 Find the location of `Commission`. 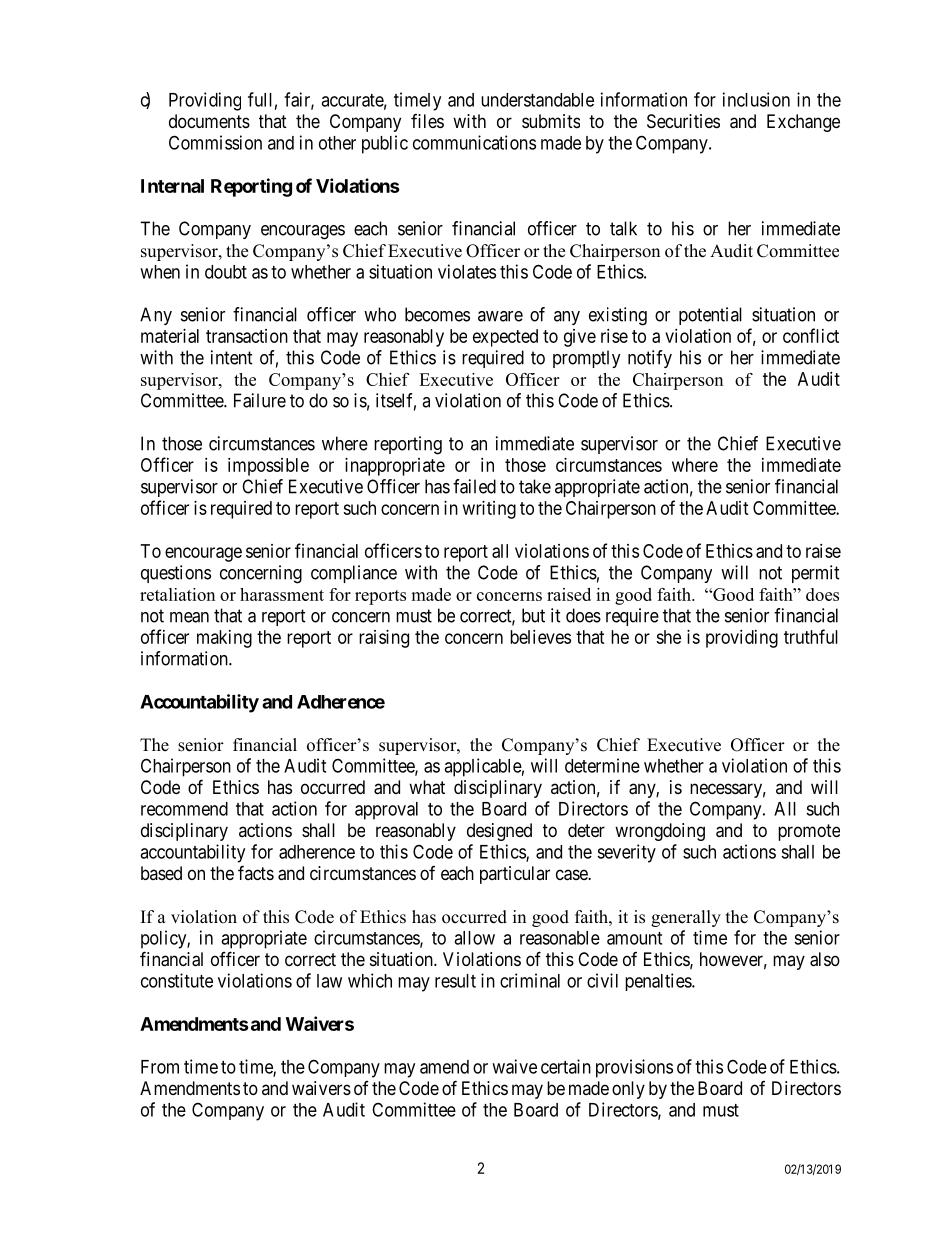

Commission is located at coordinates (215, 142).
